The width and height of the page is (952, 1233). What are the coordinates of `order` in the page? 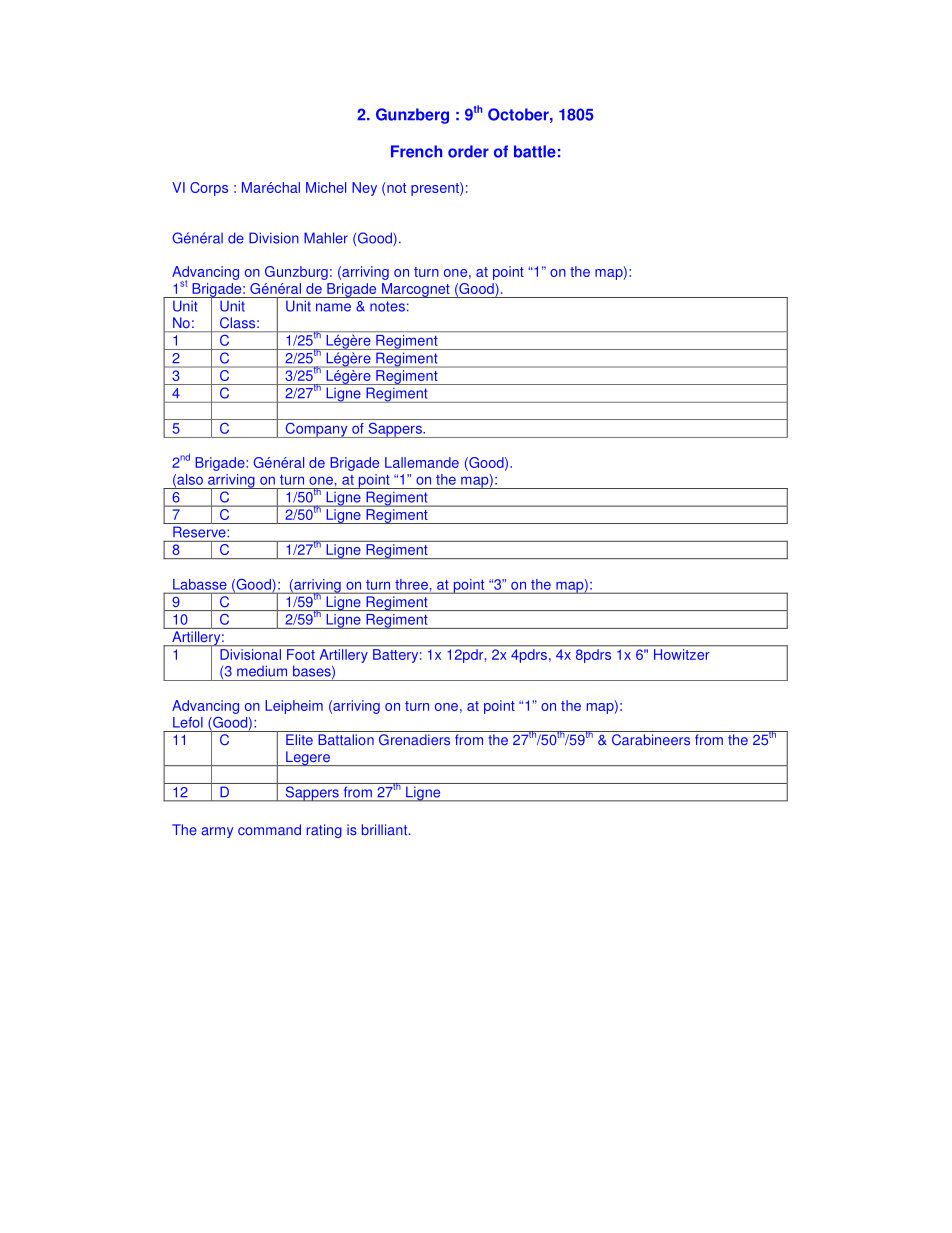 It's located at (468, 151).
